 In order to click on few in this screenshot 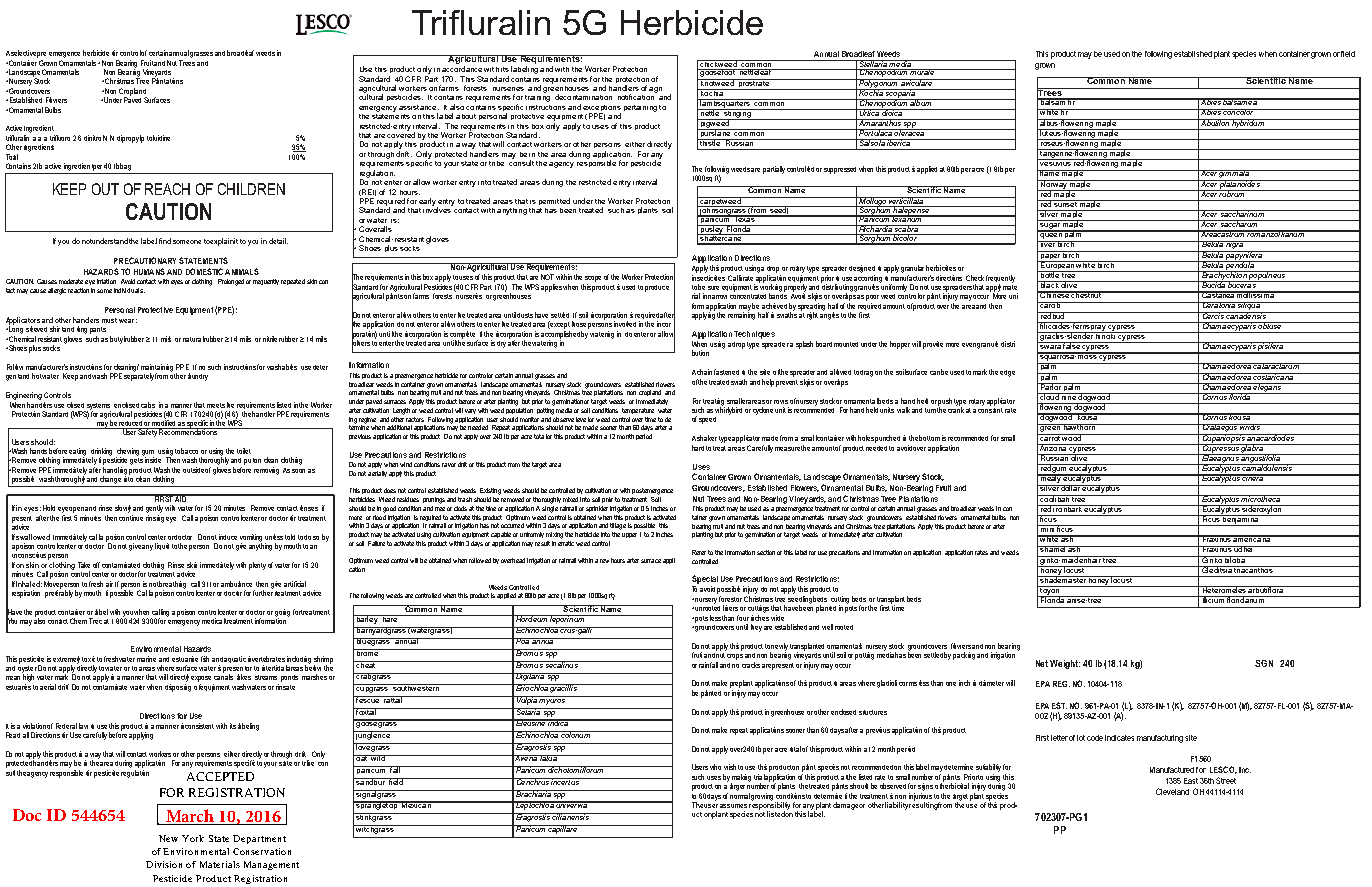, I will do `click(604, 561)`.
